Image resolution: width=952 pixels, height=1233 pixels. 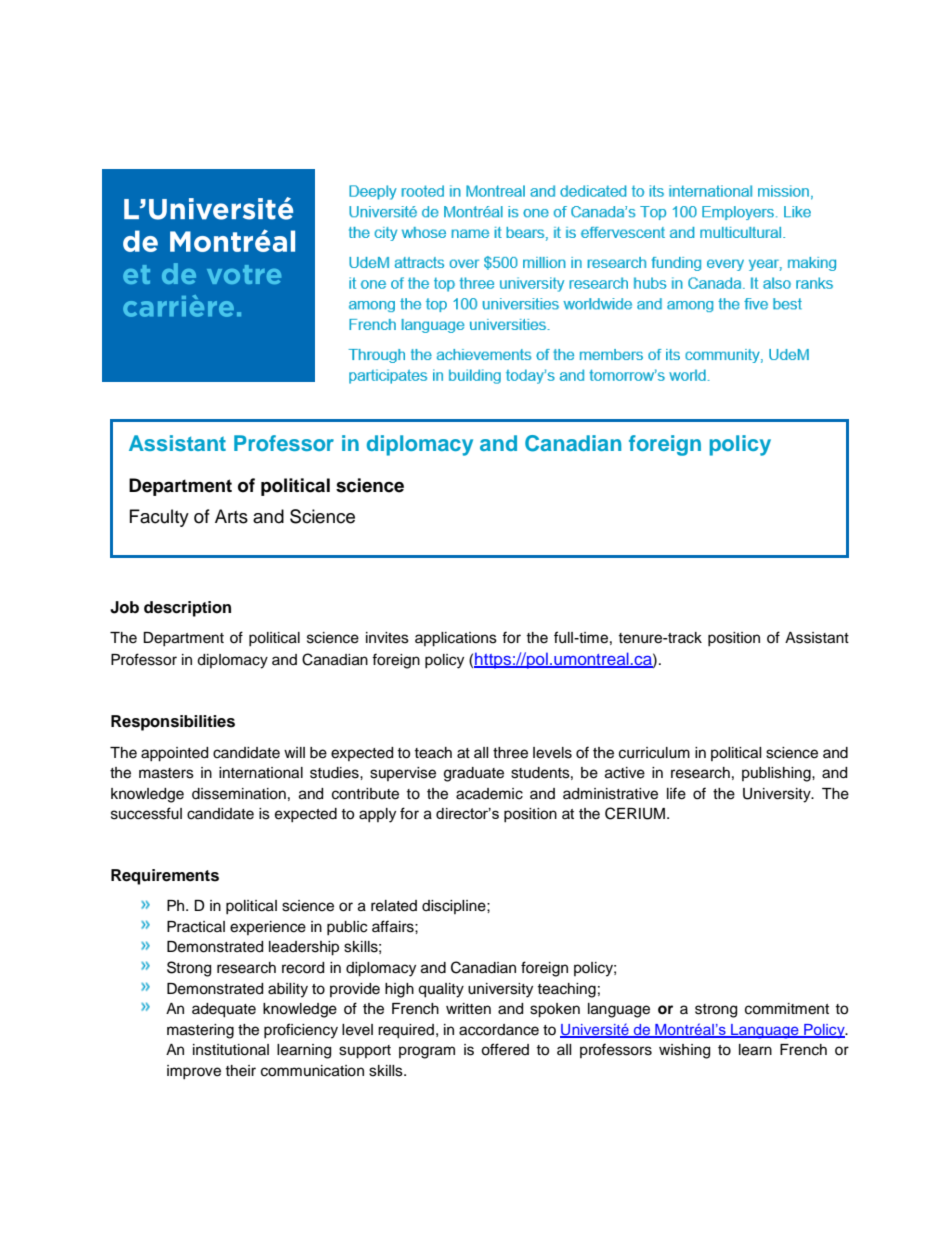 I want to click on Requirements, so click(x=165, y=877).
